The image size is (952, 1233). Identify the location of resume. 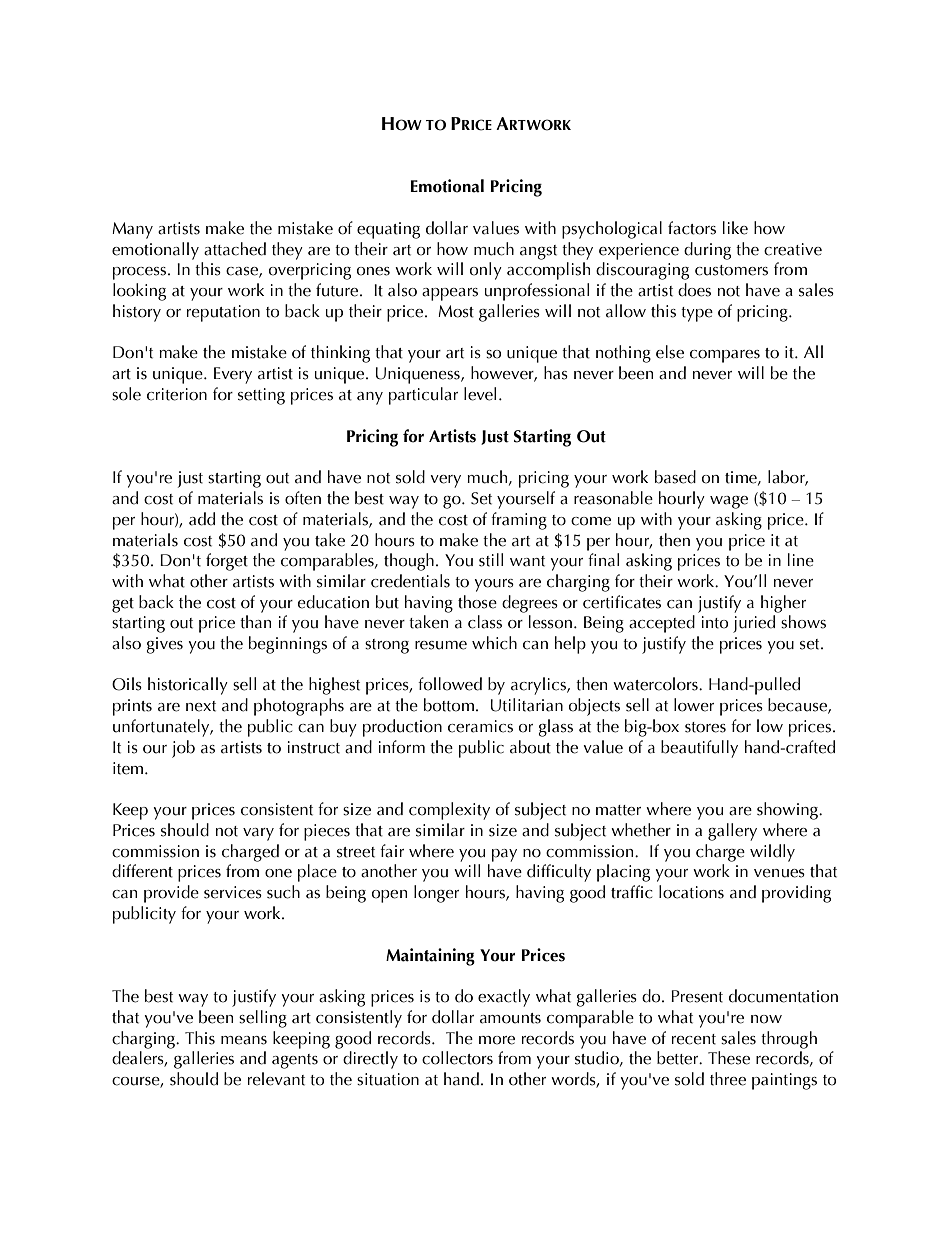
(441, 645).
